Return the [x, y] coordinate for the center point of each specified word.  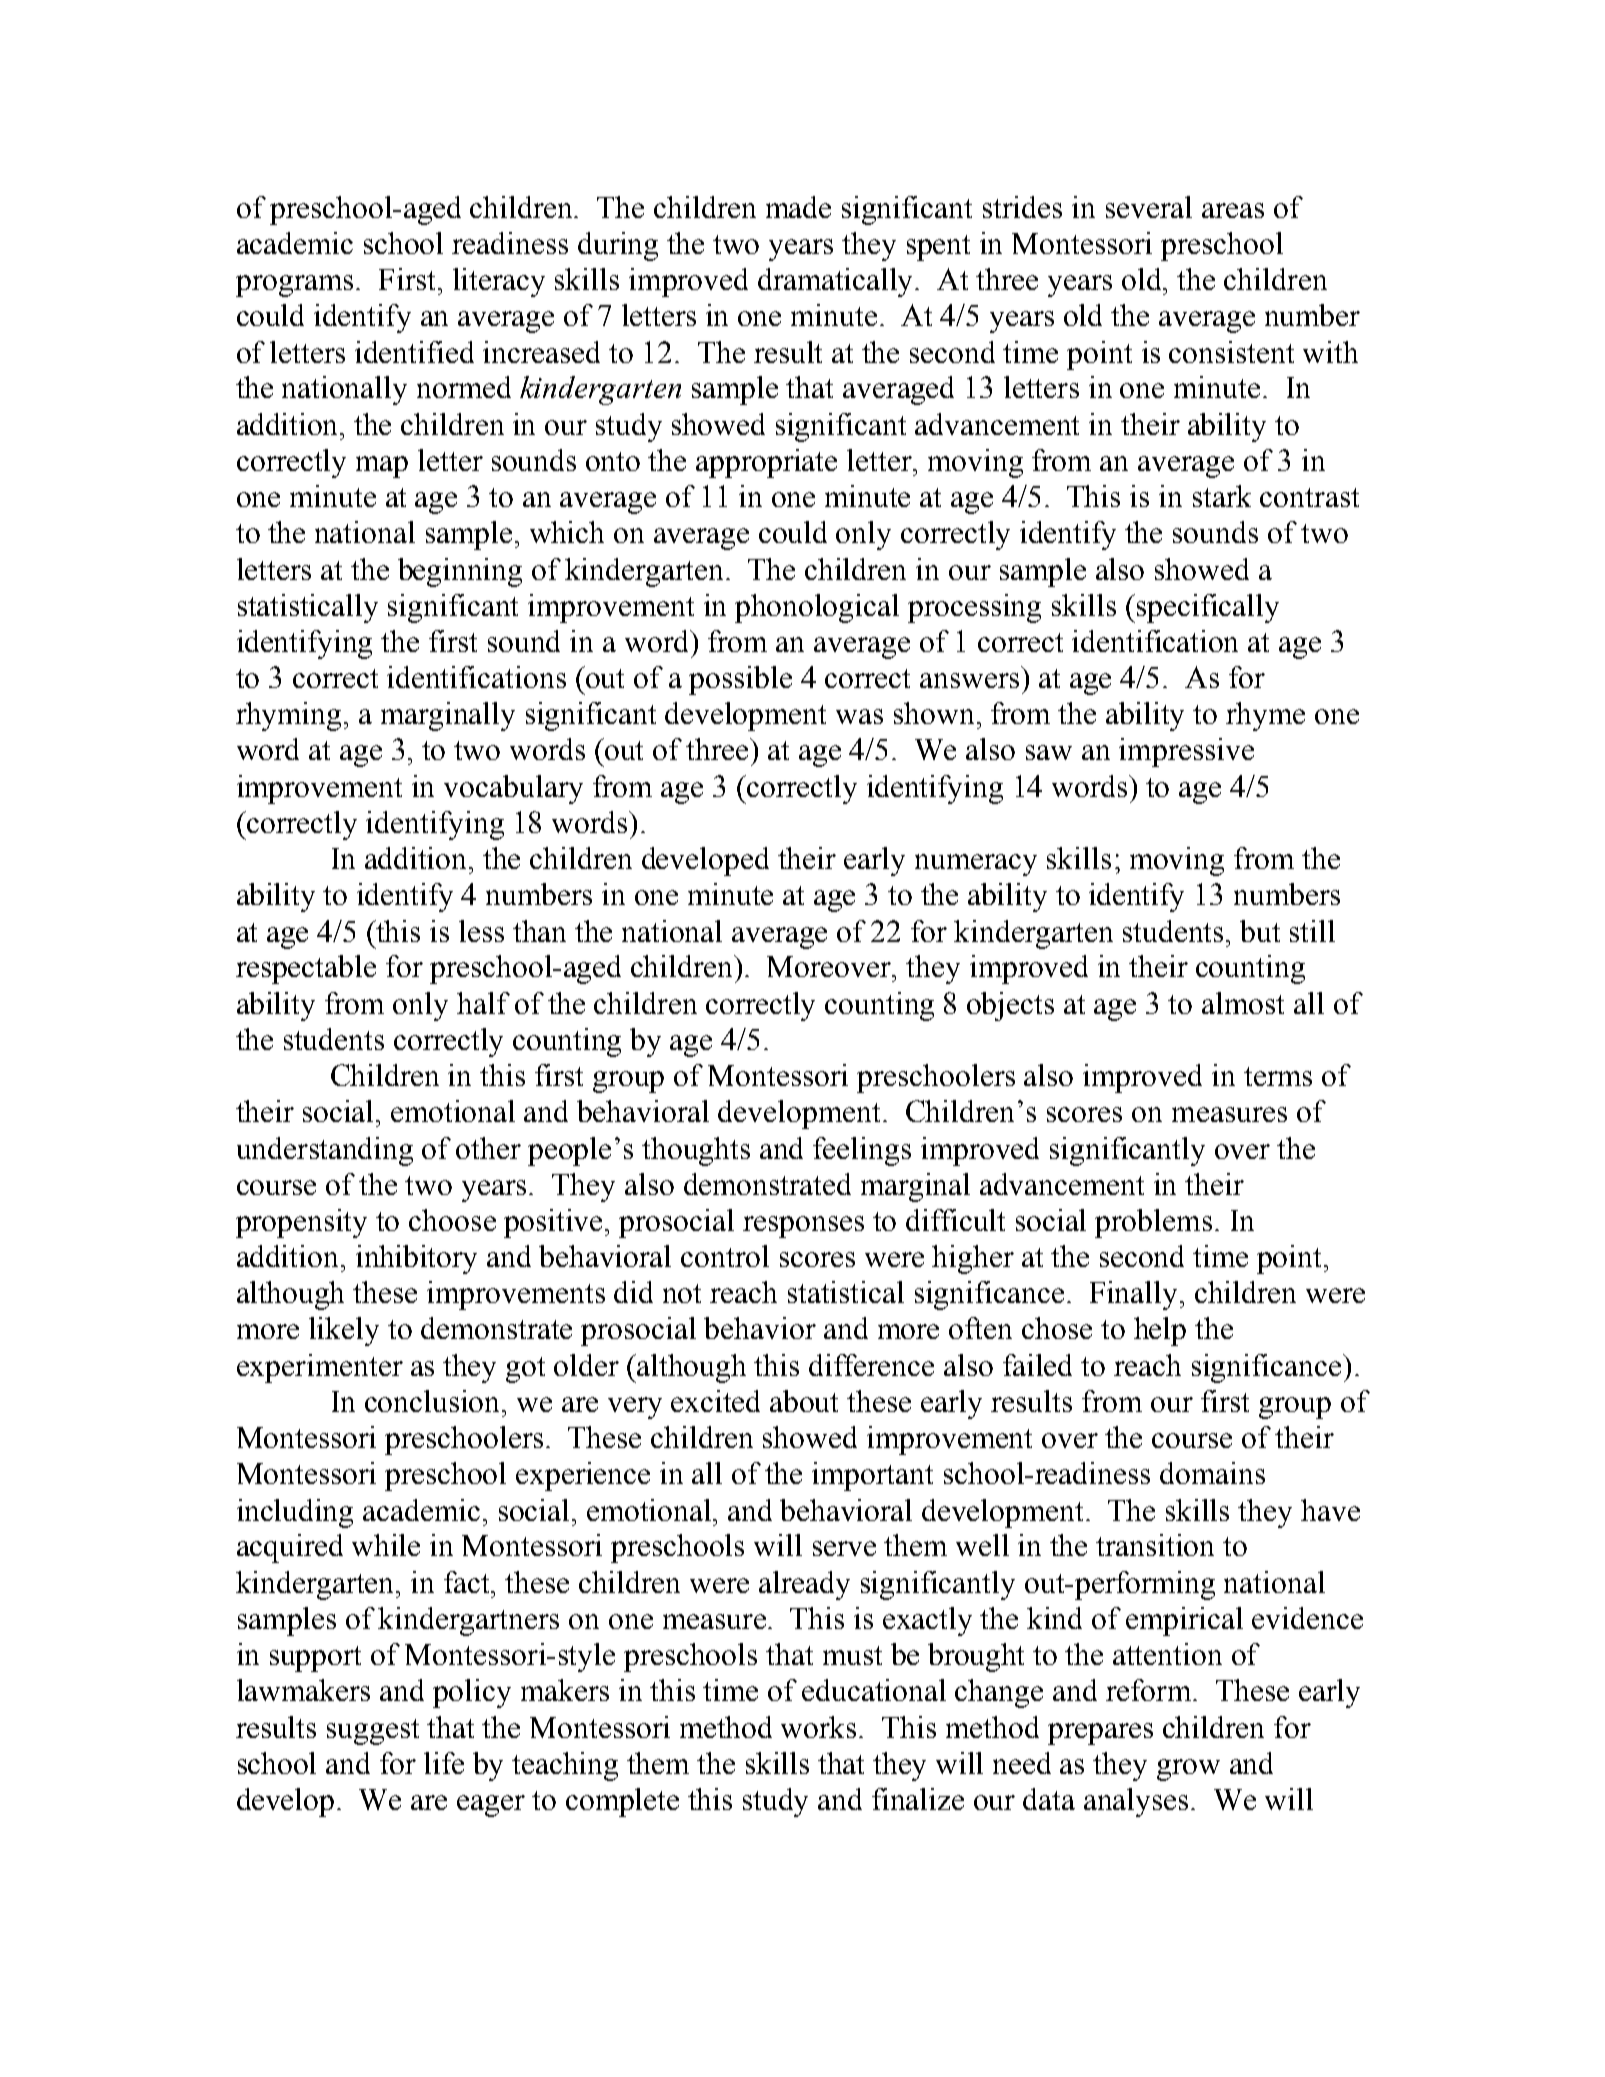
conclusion [434, 1401]
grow [1188, 1770]
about [804, 1401]
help [1160, 1331]
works [820, 1727]
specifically [1208, 608]
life [444, 1763]
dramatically [837, 282]
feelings [862, 1151]
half [483, 1003]
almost [1243, 1003]
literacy [499, 282]
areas [1233, 210]
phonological [817, 608]
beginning [460, 572]
